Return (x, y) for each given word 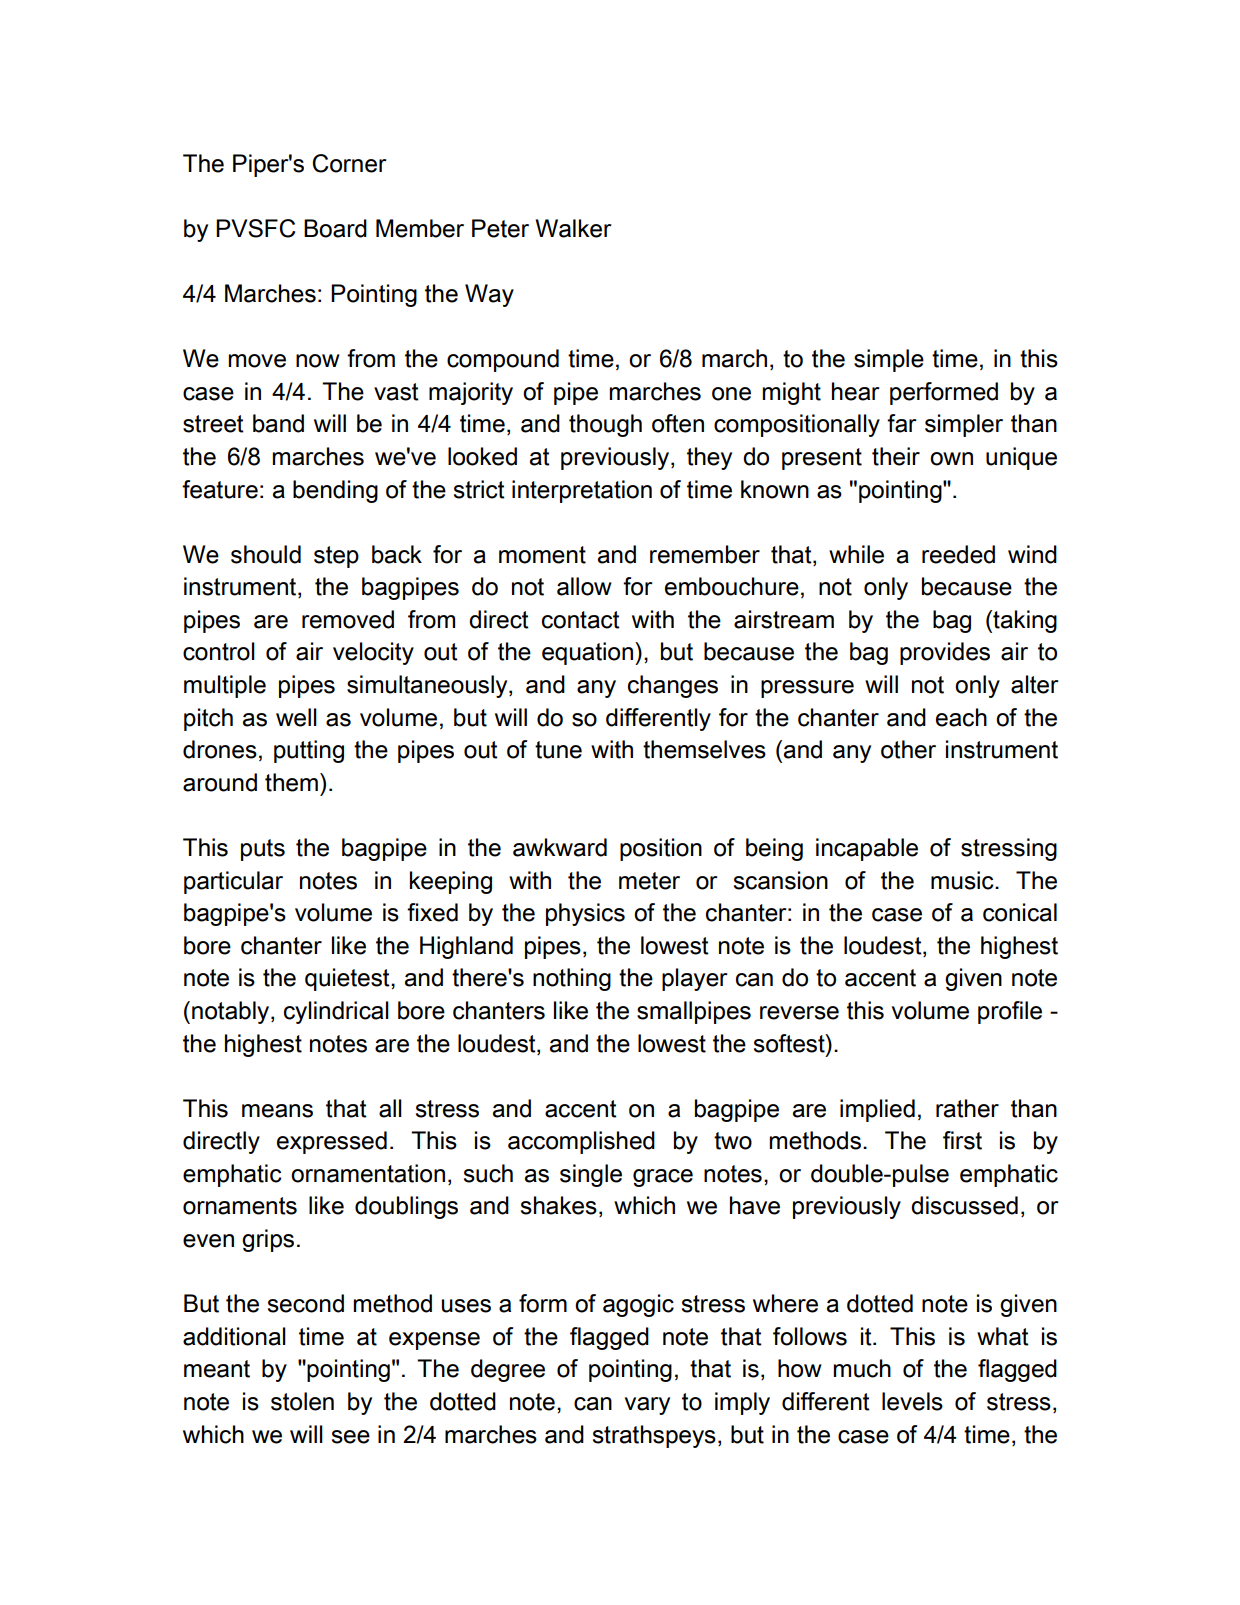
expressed (332, 1142)
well (296, 717)
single (591, 1175)
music (963, 880)
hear (856, 391)
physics (585, 914)
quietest (348, 979)
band (278, 423)
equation (589, 653)
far (902, 423)
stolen (302, 1401)
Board (335, 228)
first (962, 1140)
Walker (573, 228)
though (605, 425)
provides (945, 653)
